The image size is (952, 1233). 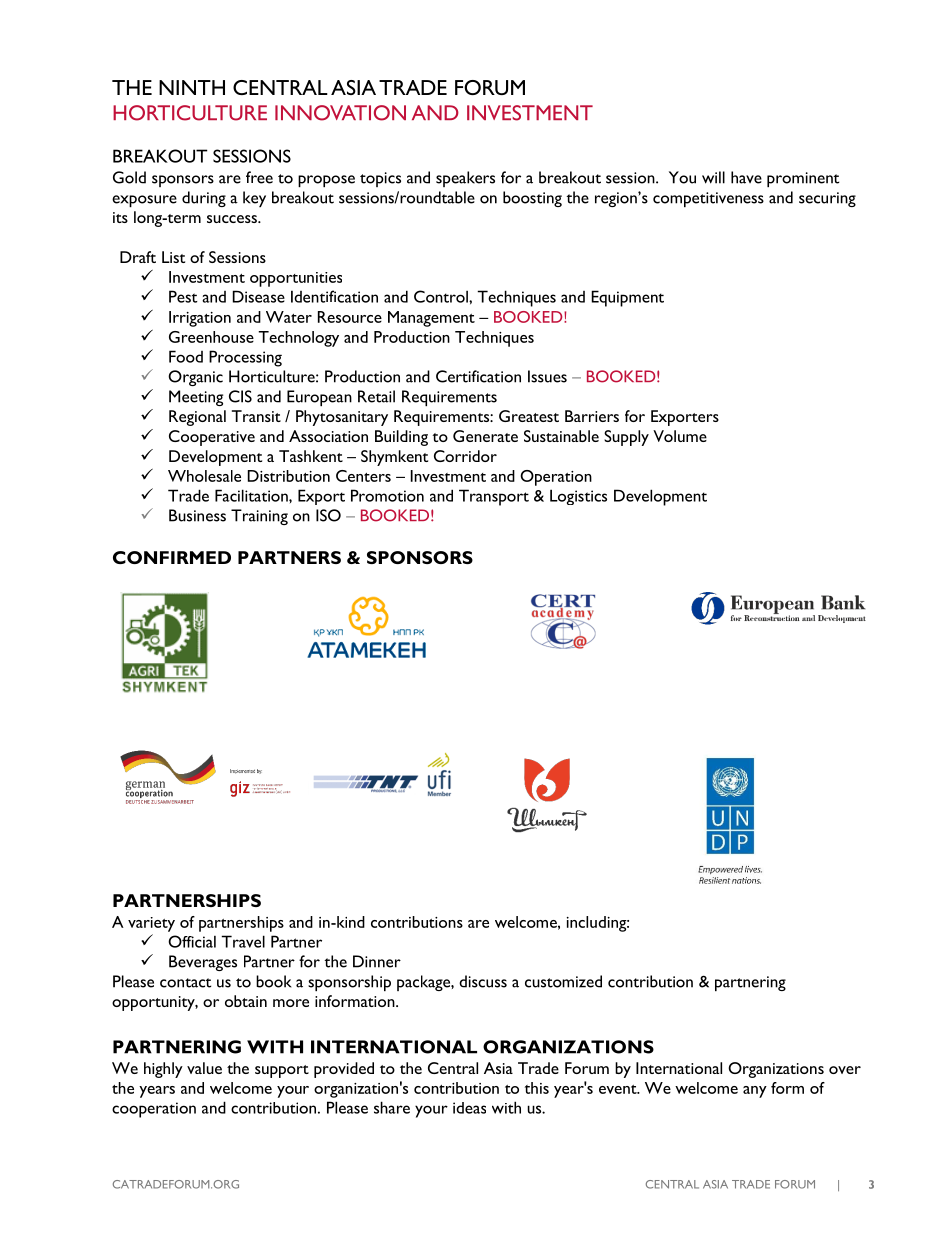 I want to click on any, so click(x=755, y=1092).
